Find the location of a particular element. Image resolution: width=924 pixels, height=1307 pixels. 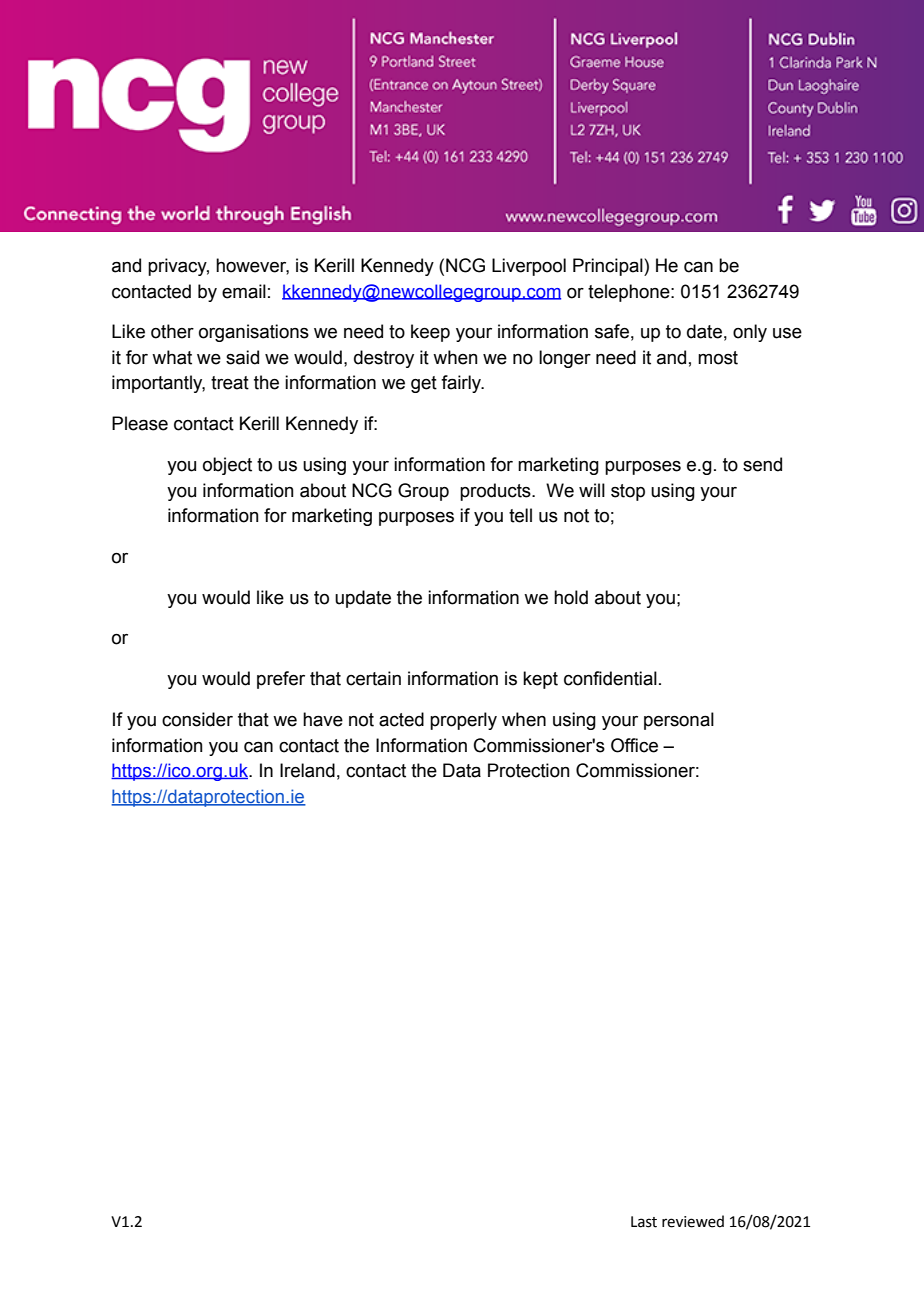

only is located at coordinates (750, 333).
